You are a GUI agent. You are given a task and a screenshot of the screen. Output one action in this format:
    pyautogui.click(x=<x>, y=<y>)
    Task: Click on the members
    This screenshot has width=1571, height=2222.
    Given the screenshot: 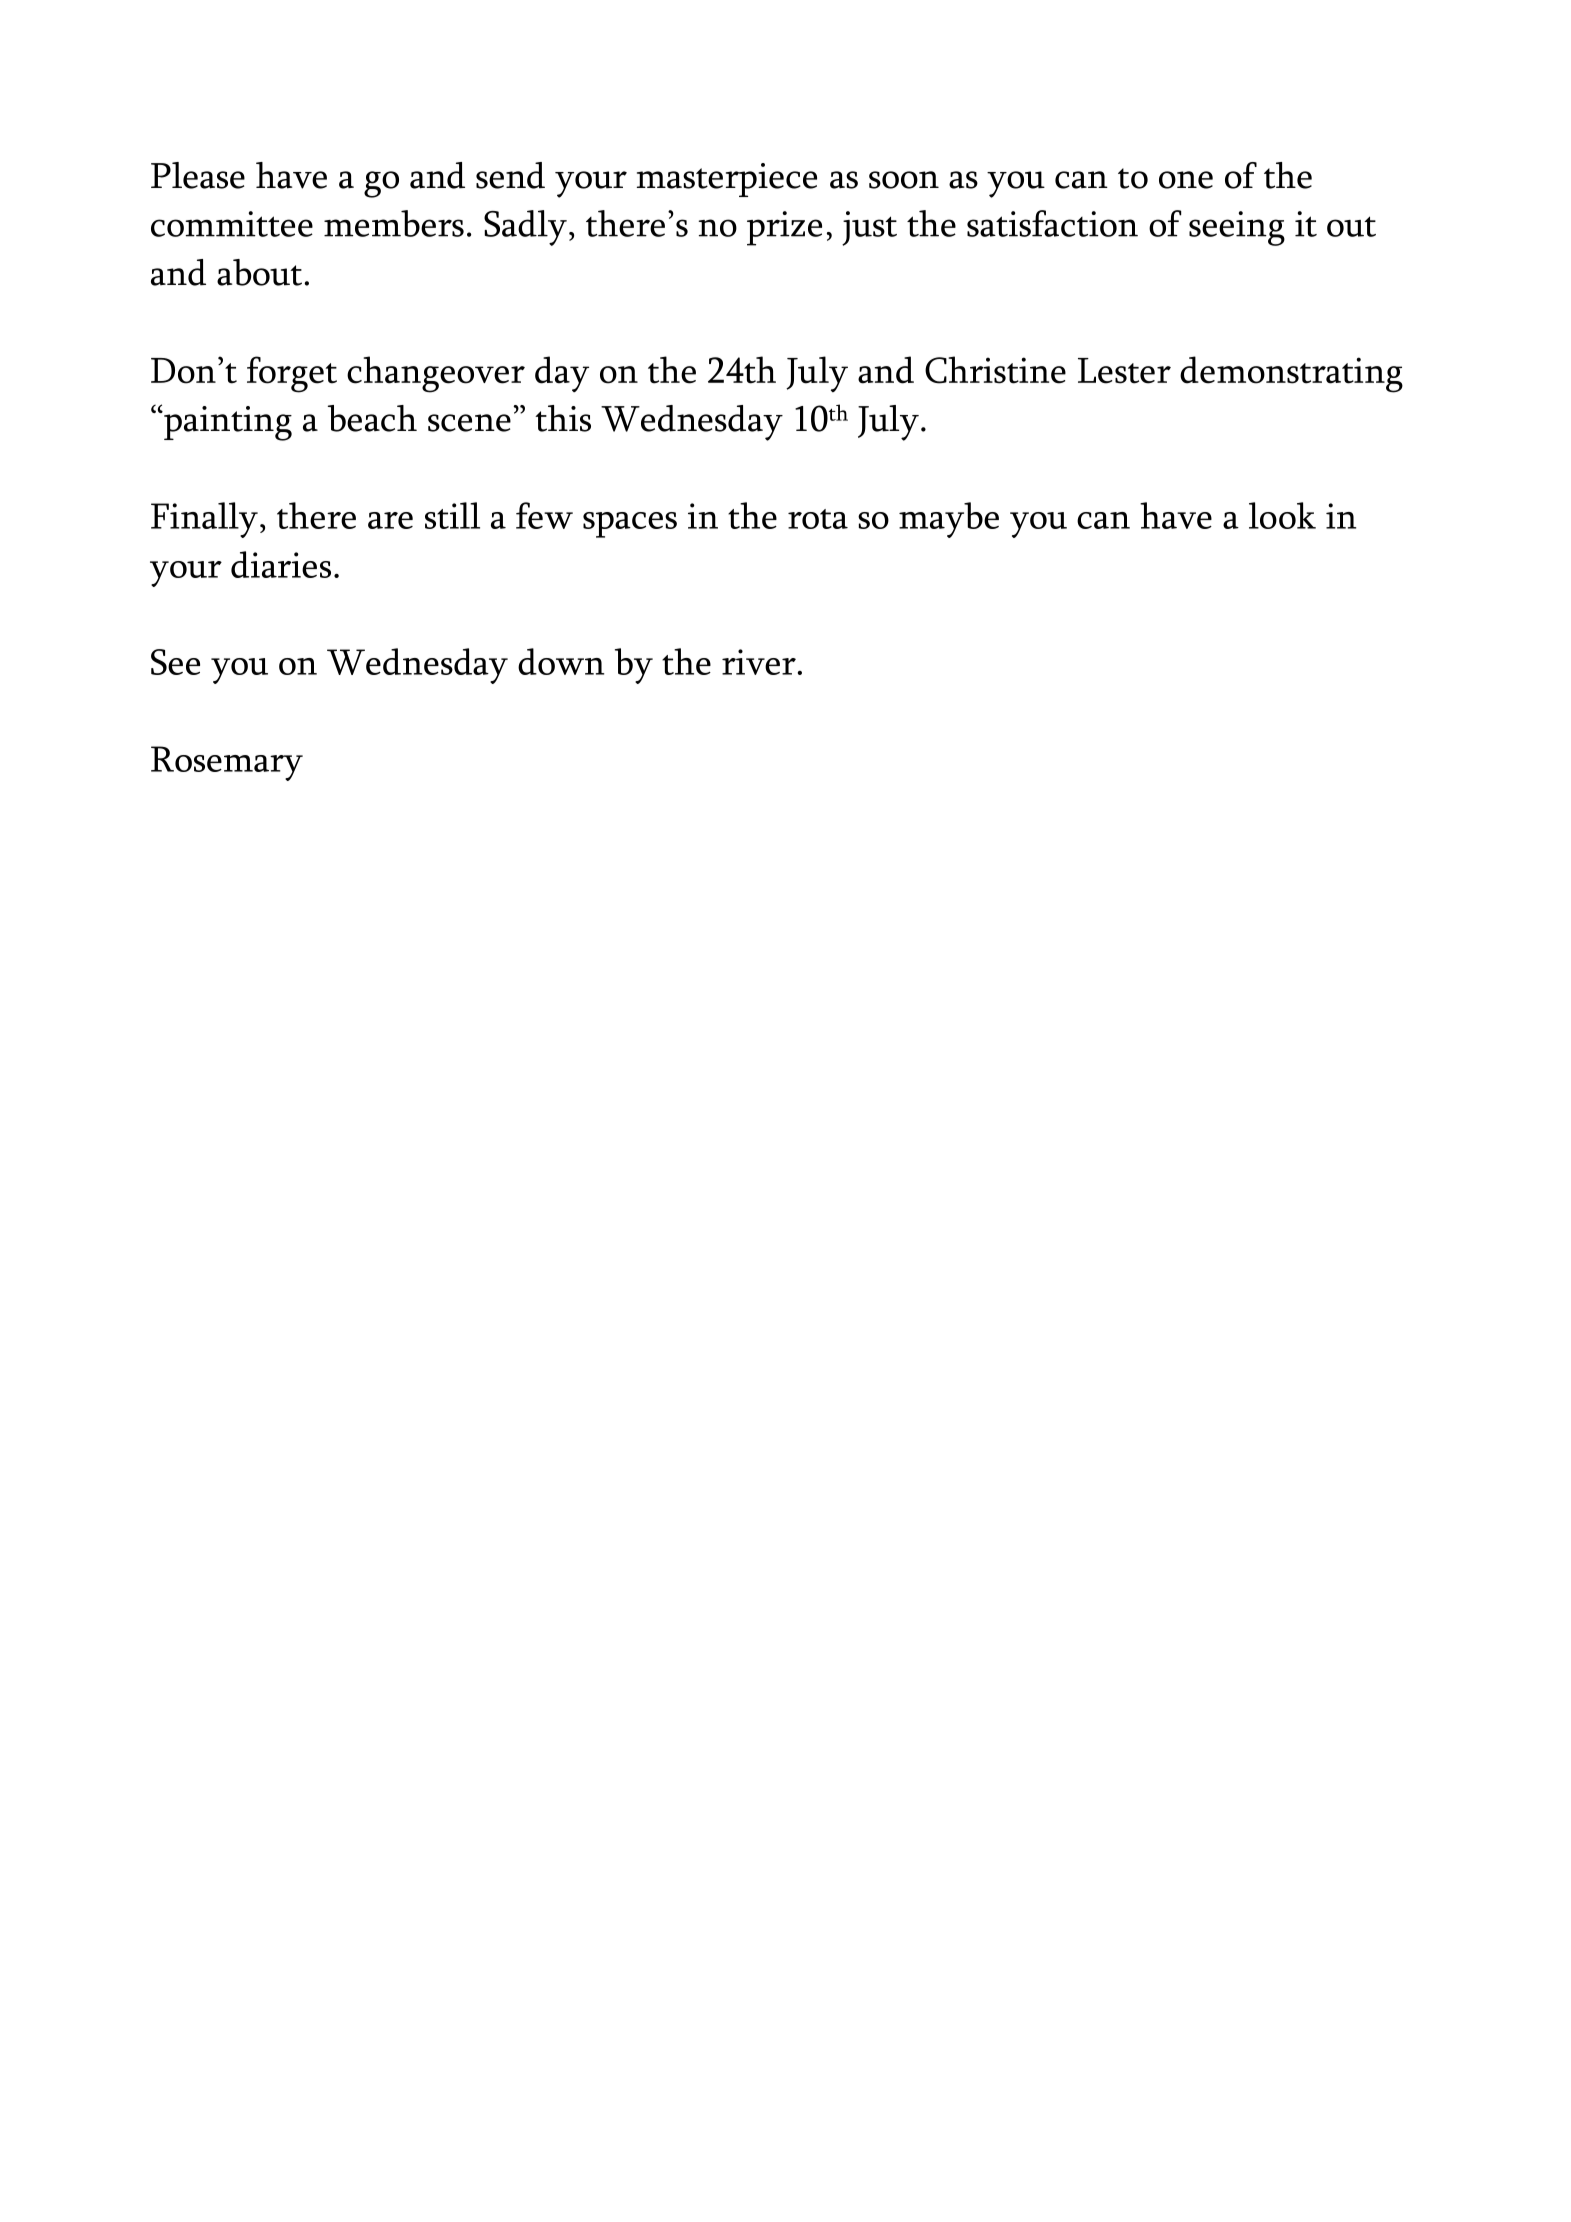 What is the action you would take?
    pyautogui.click(x=394, y=223)
